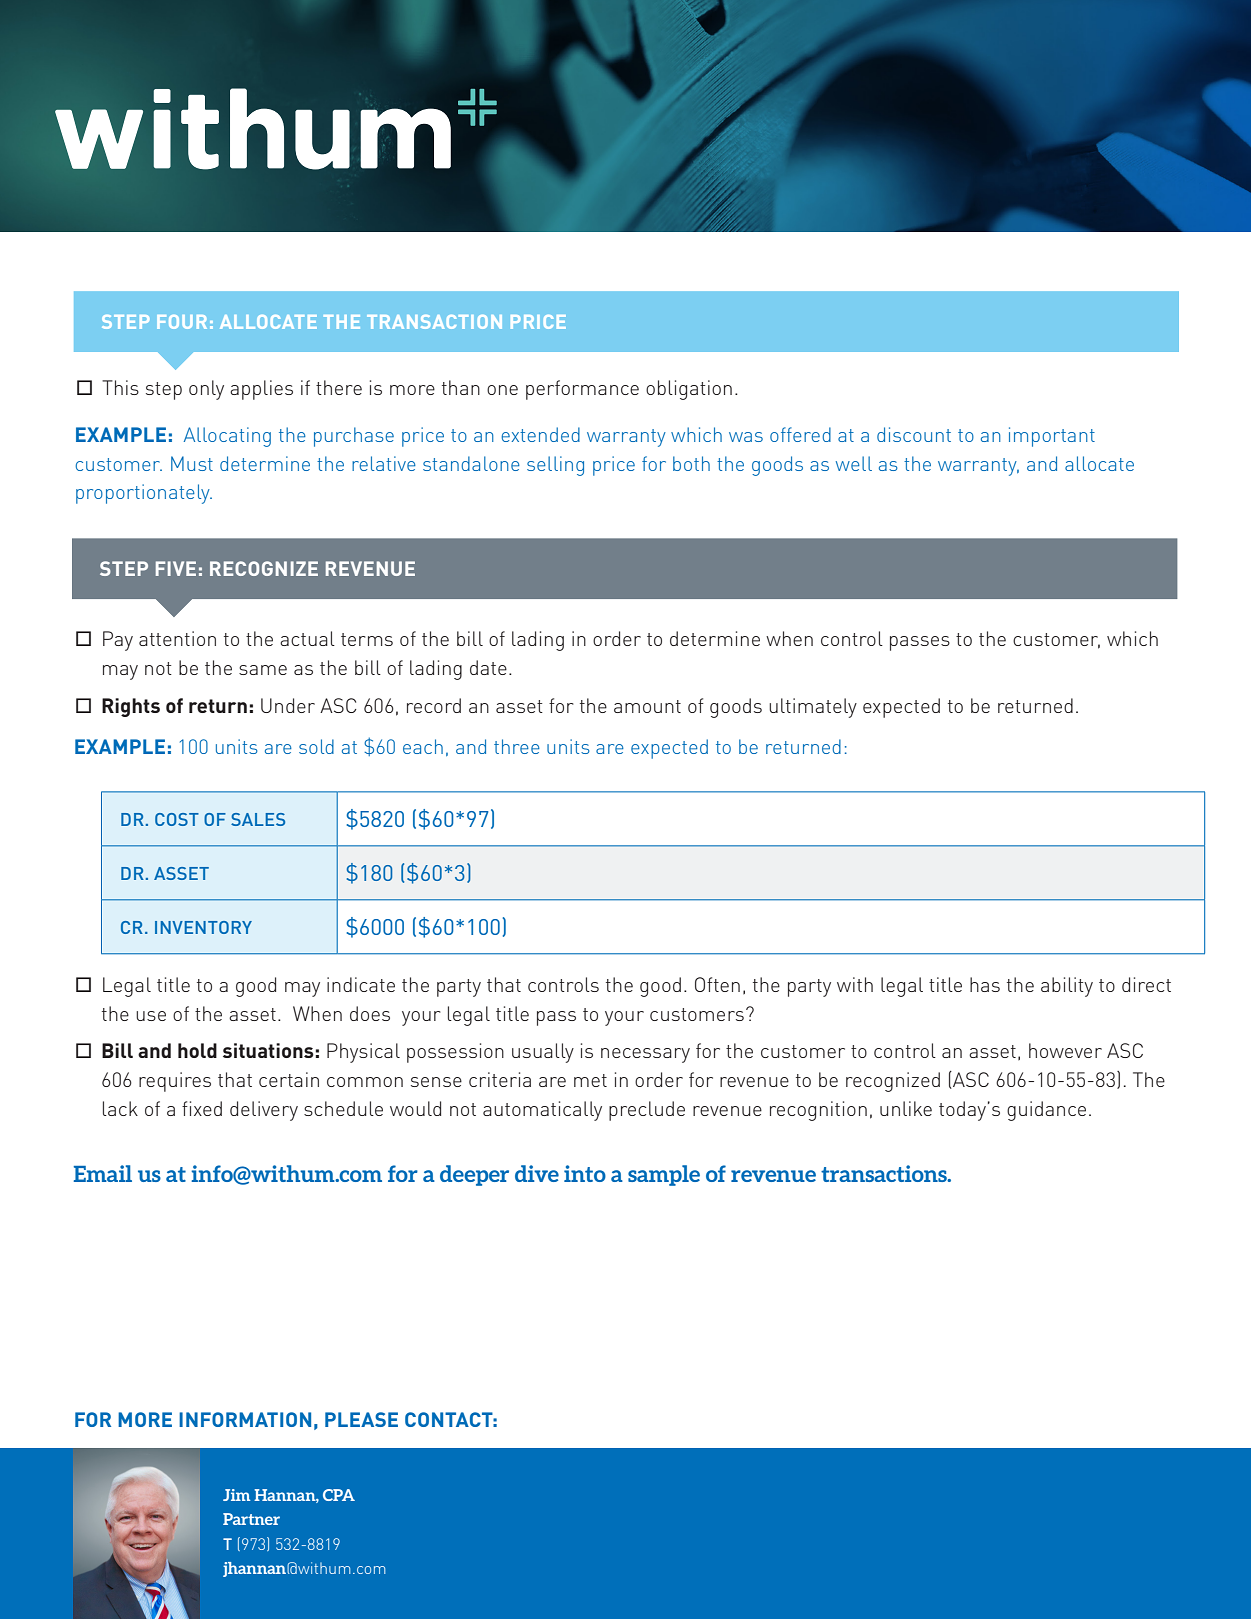  Describe the element at coordinates (206, 390) in the screenshot. I see `only` at that location.
